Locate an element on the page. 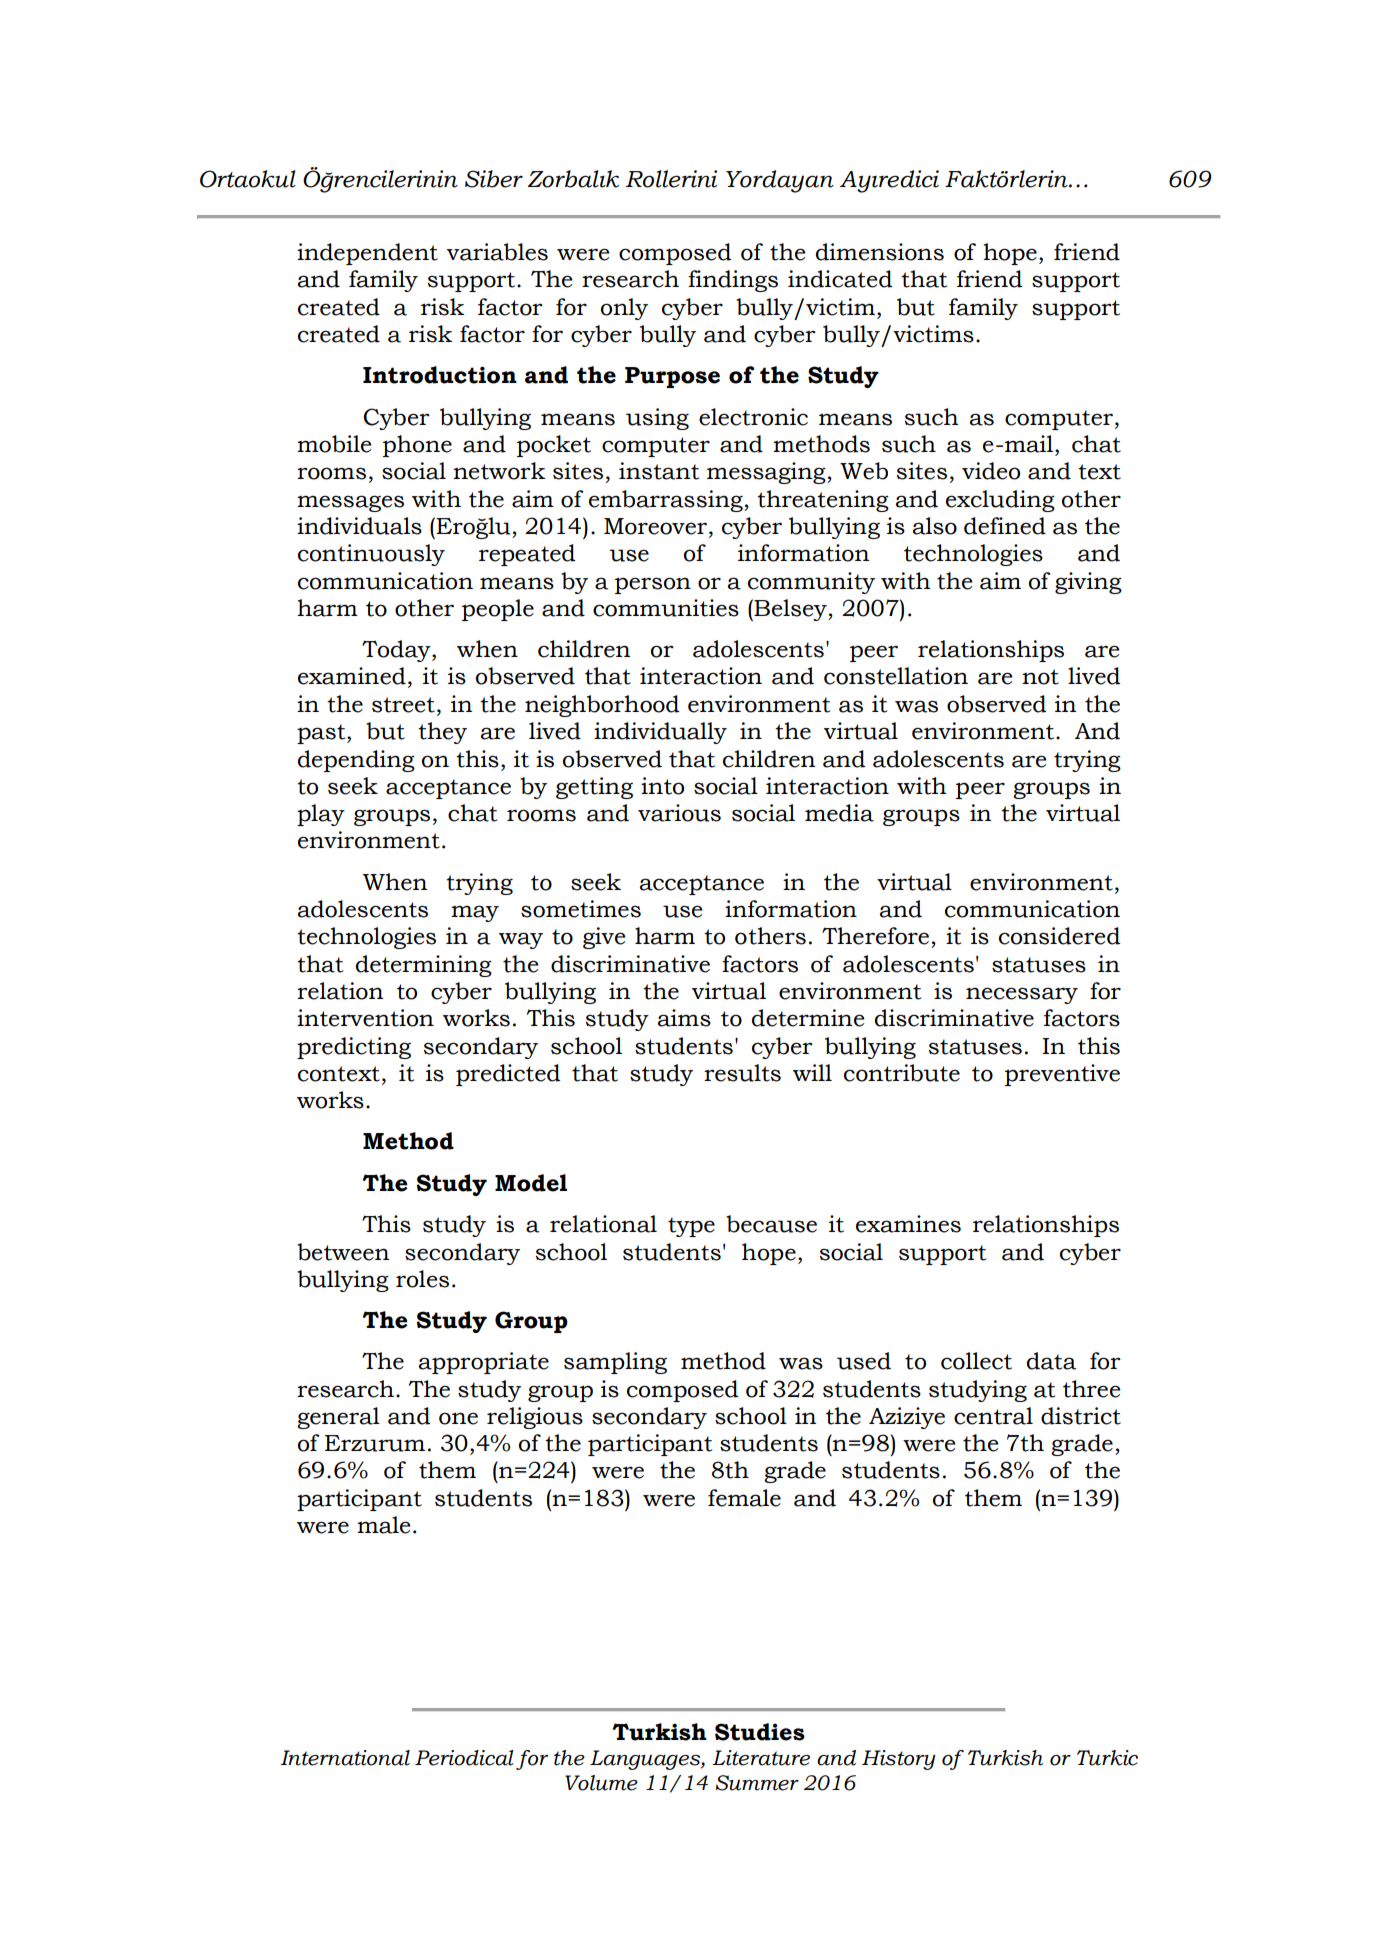 Image resolution: width=1385 pixels, height=1959 pixels. Periodical is located at coordinates (464, 1758).
